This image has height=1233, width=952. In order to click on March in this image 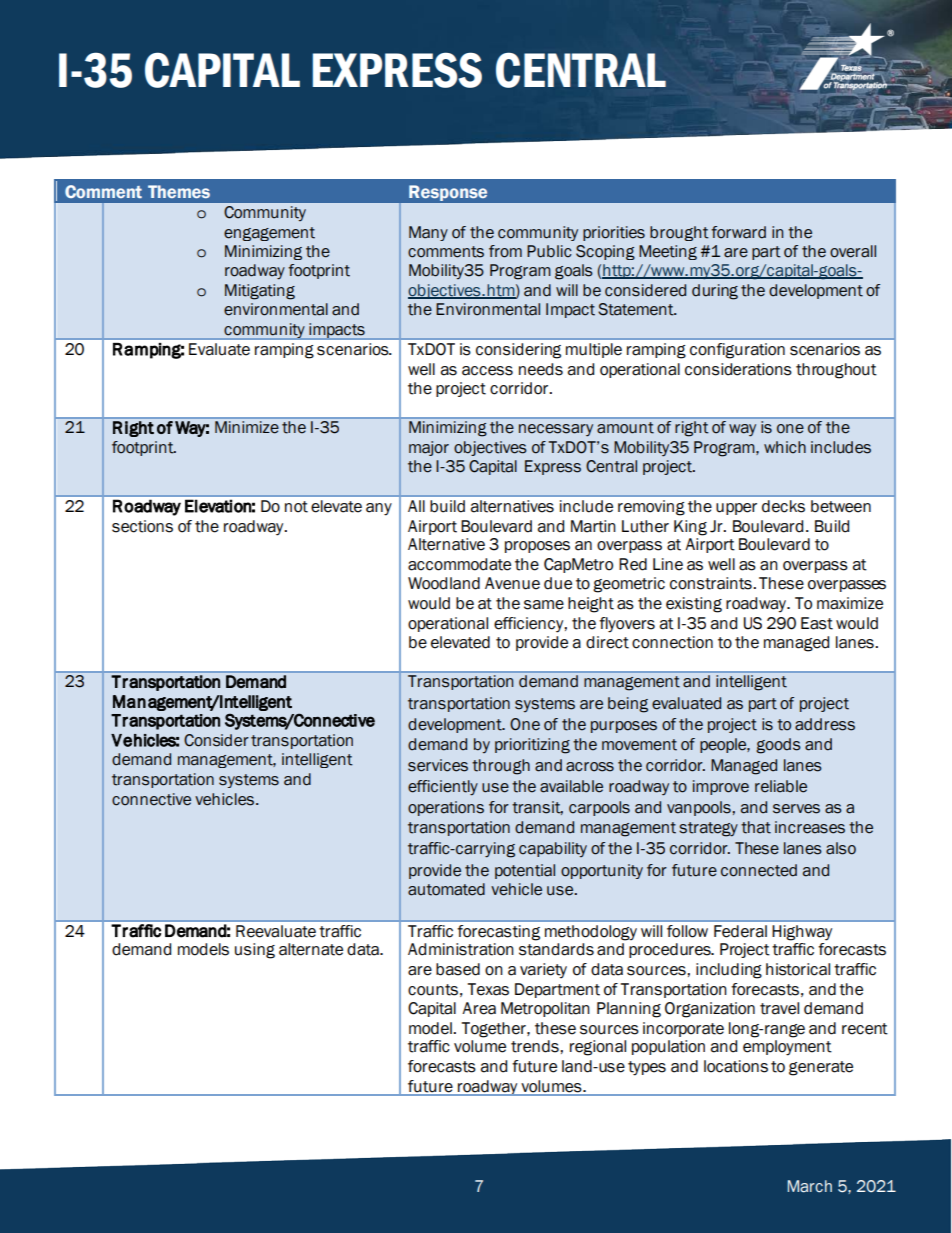, I will do `click(809, 1186)`.
